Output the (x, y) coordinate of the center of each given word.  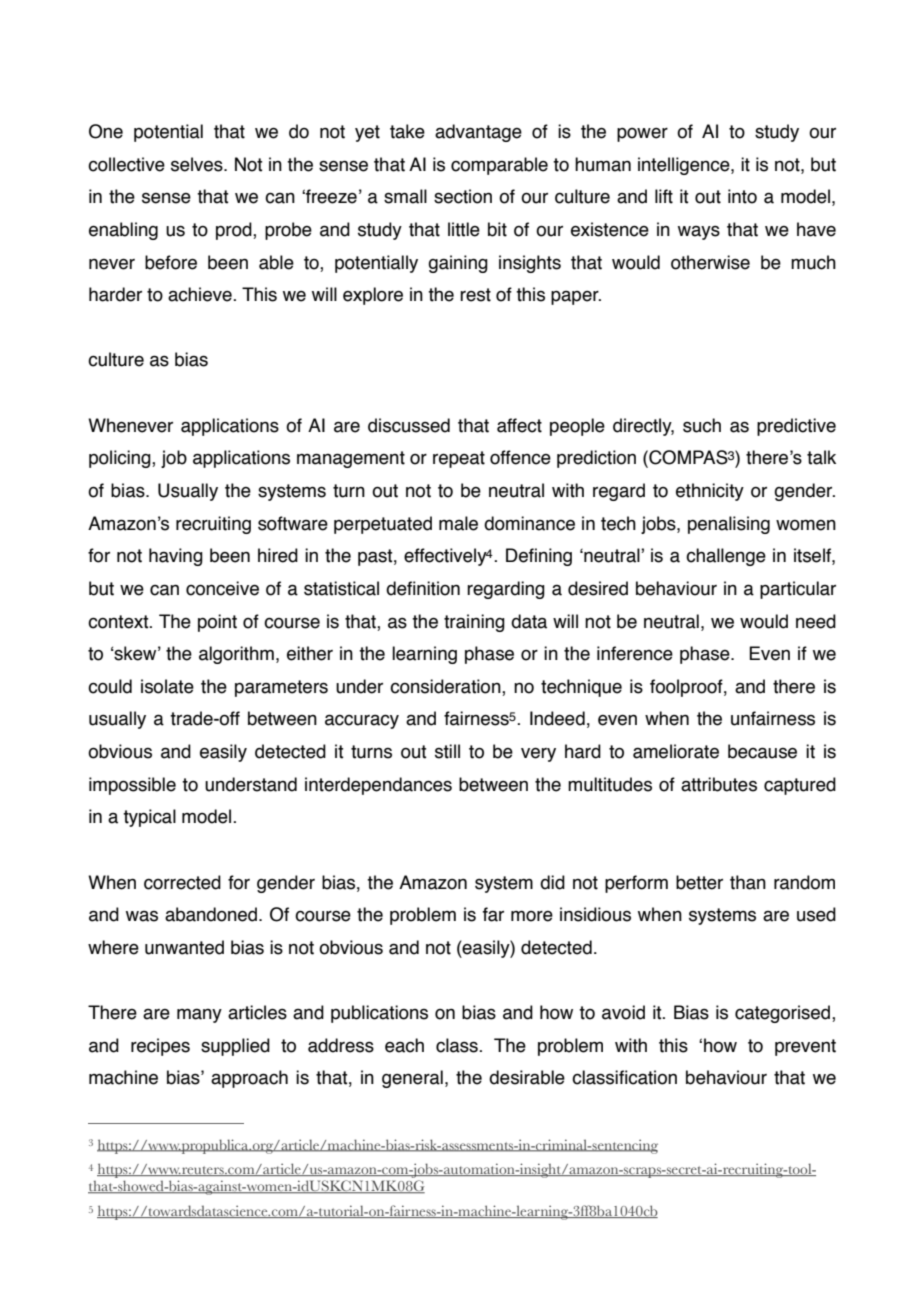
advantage (478, 133)
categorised (784, 1014)
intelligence (685, 166)
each (404, 1045)
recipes (160, 1047)
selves (198, 164)
